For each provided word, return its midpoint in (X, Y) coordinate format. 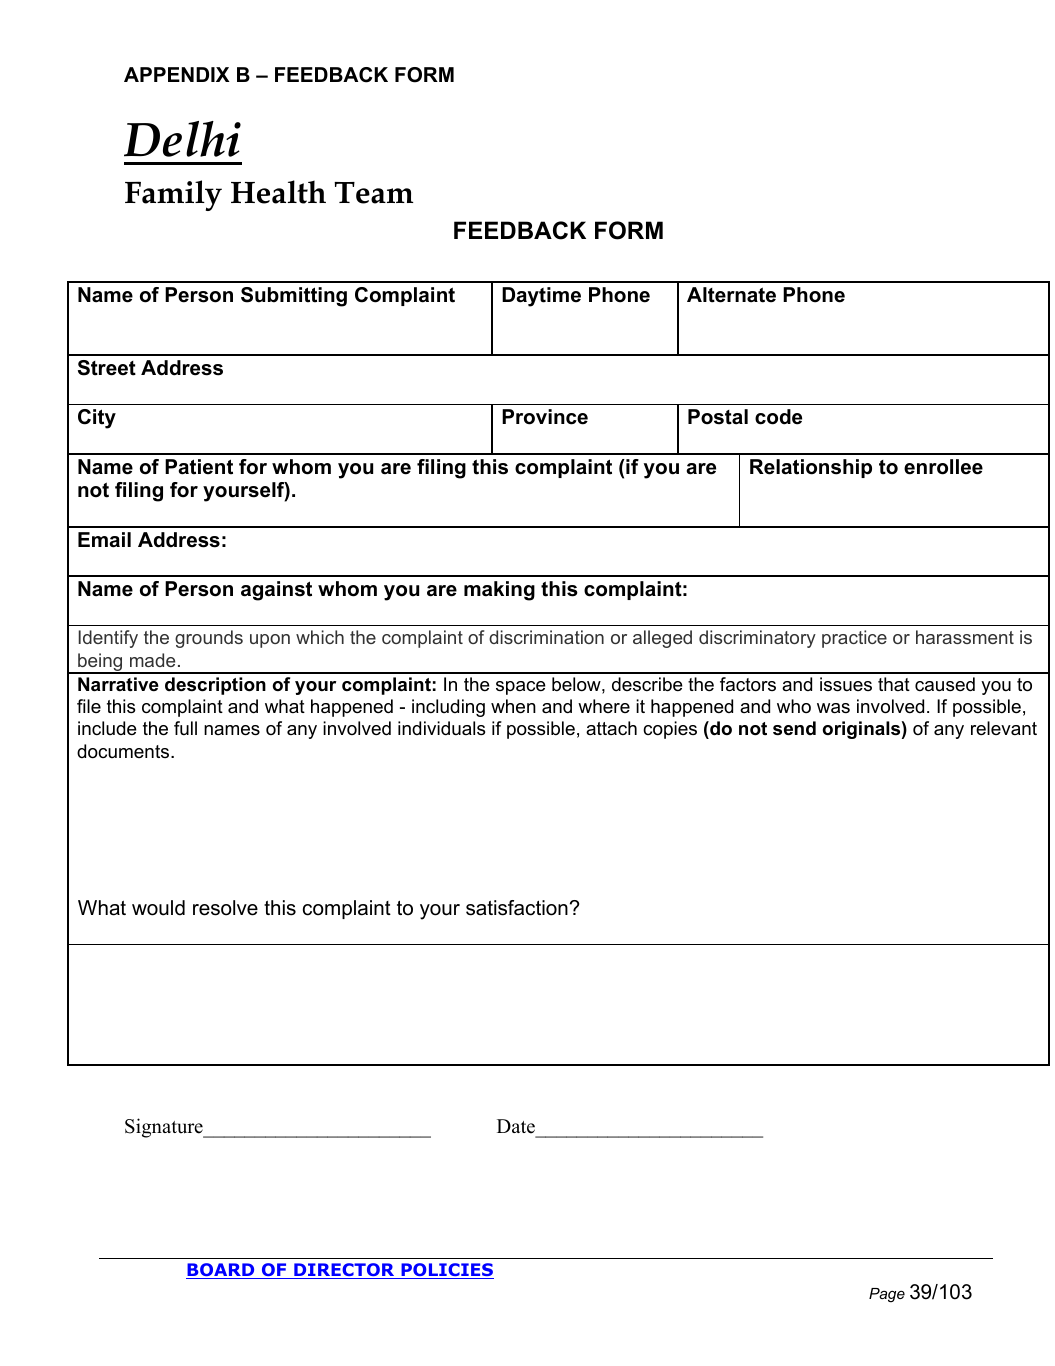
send (794, 728)
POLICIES (446, 1271)
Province (545, 417)
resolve (225, 908)
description (215, 686)
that (894, 684)
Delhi (182, 139)
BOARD (221, 1271)
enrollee (943, 467)
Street (107, 368)
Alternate (731, 295)
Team (373, 193)
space (521, 688)
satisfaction (517, 908)
